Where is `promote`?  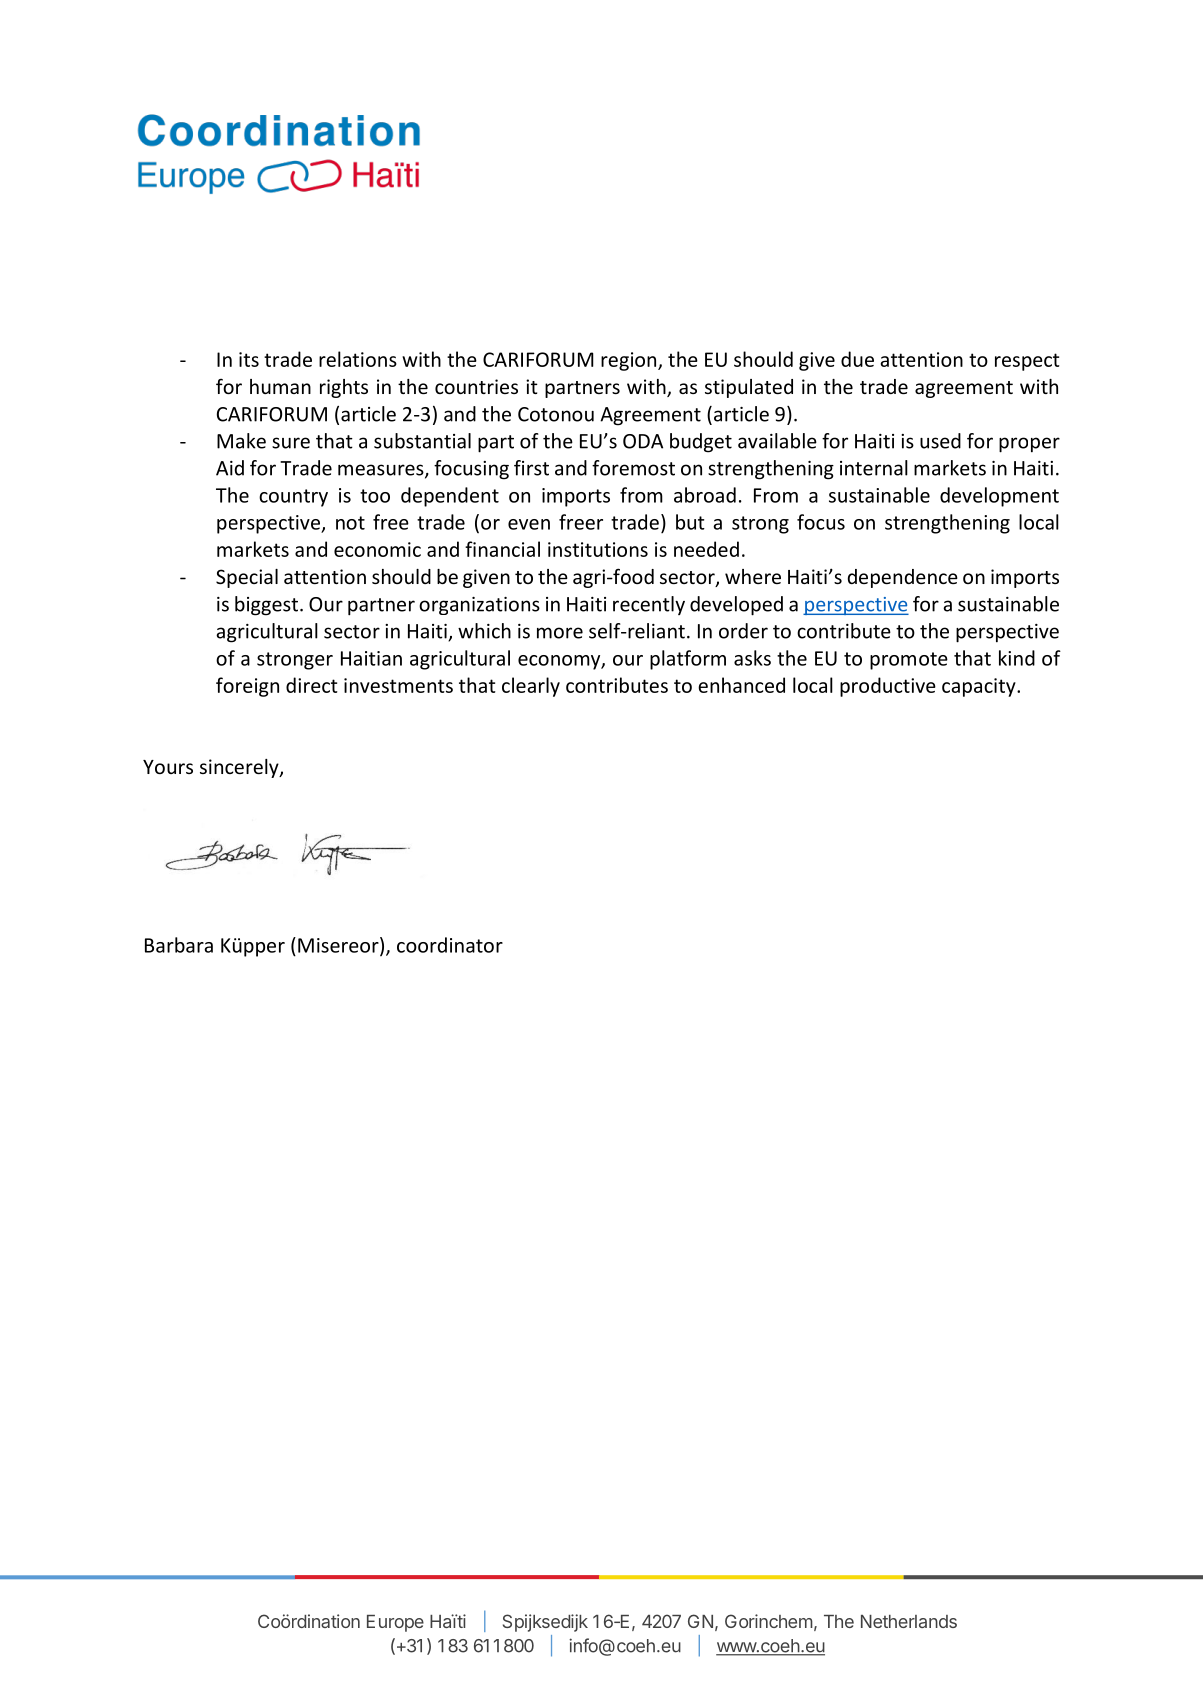
promote is located at coordinates (909, 661).
